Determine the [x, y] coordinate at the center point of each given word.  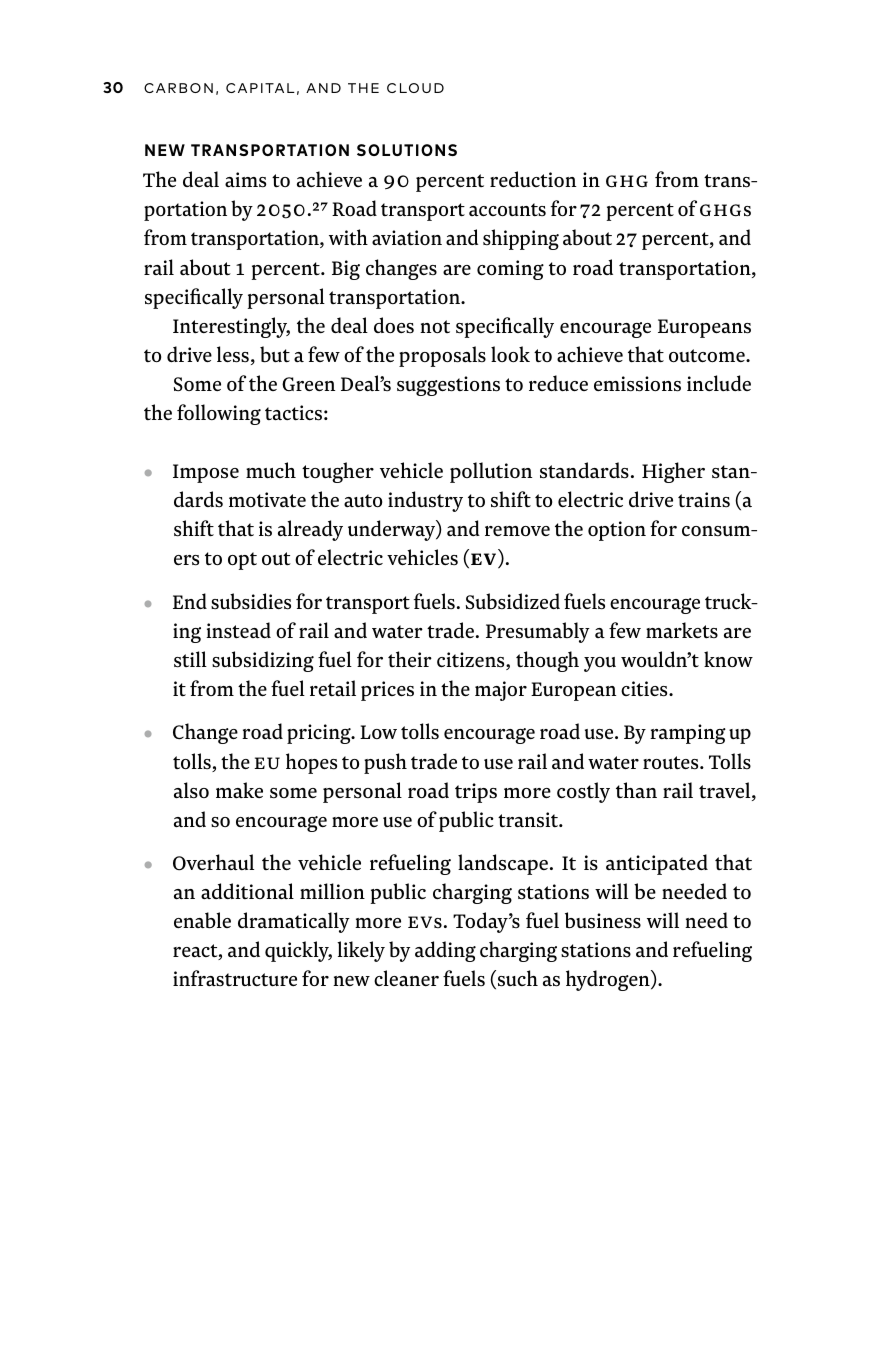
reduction [533, 179]
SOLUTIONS [407, 150]
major [501, 691]
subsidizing [263, 661]
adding [445, 951]
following [219, 414]
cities [645, 689]
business [603, 920]
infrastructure [235, 978]
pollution [491, 472]
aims [245, 180]
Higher [673, 472]
